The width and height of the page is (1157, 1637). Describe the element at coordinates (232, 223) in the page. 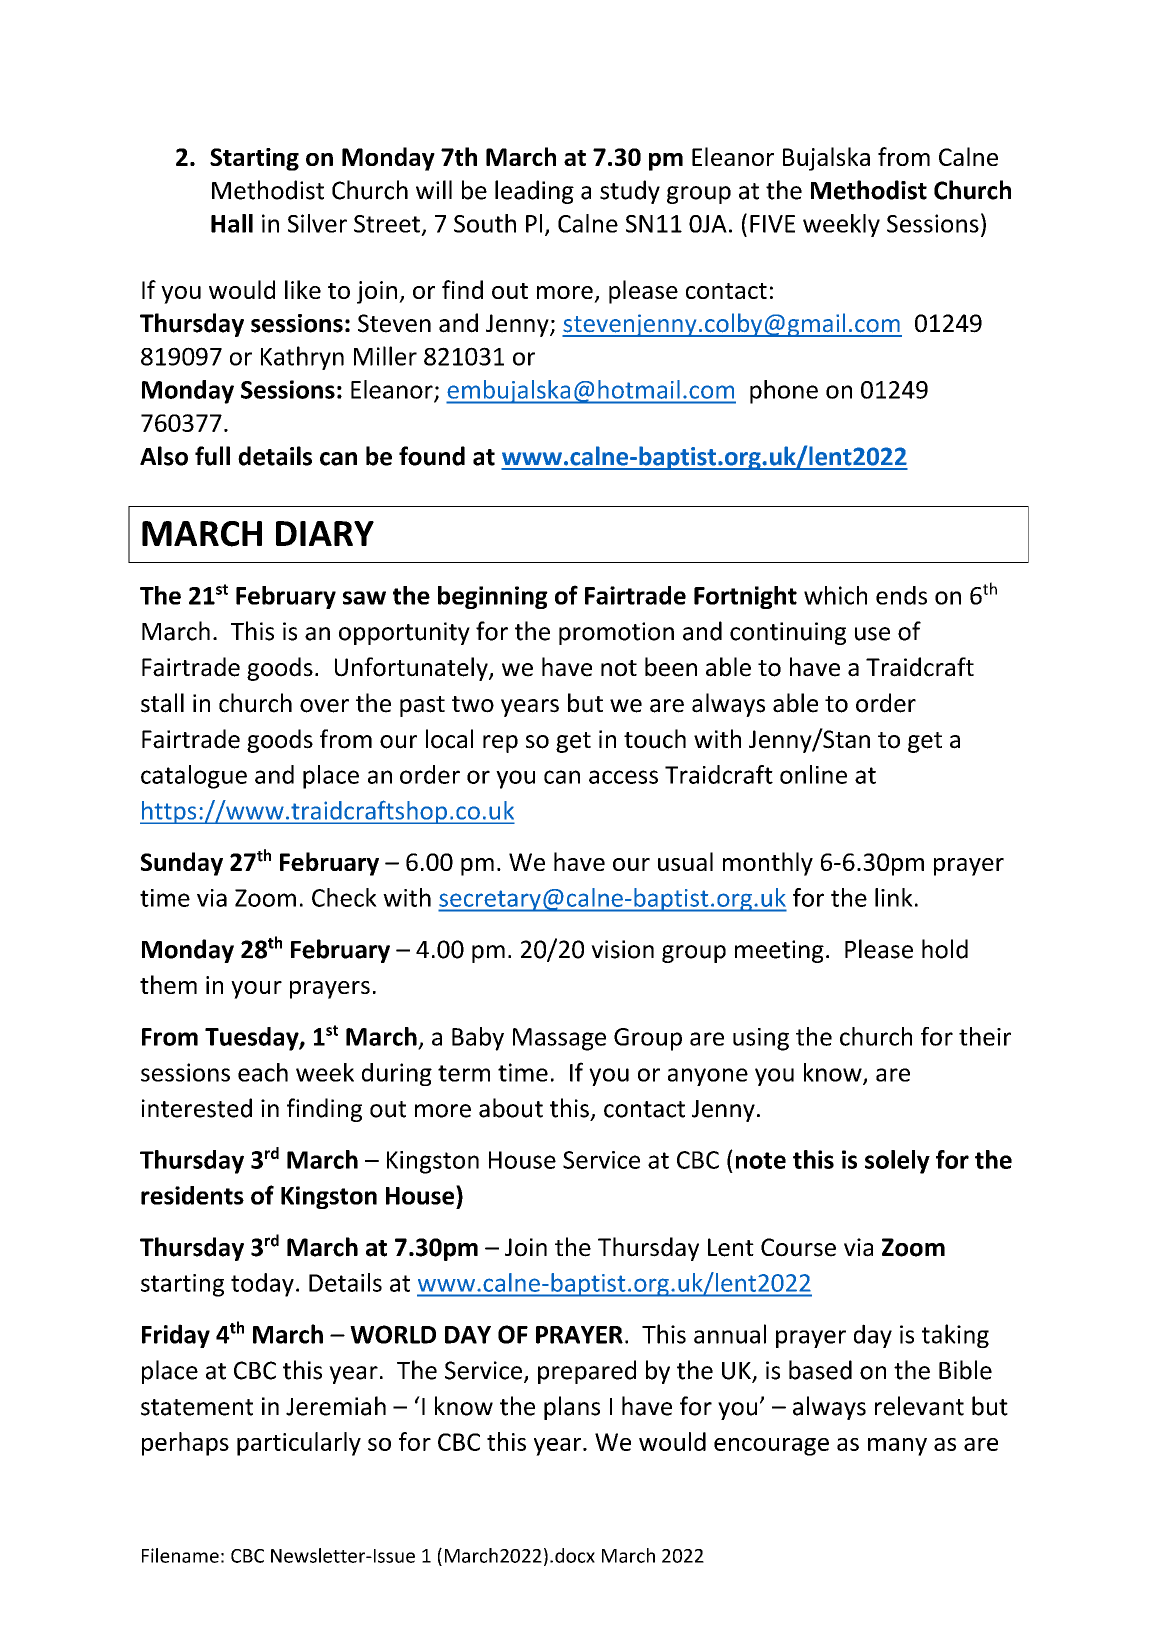

I see `Hall` at that location.
